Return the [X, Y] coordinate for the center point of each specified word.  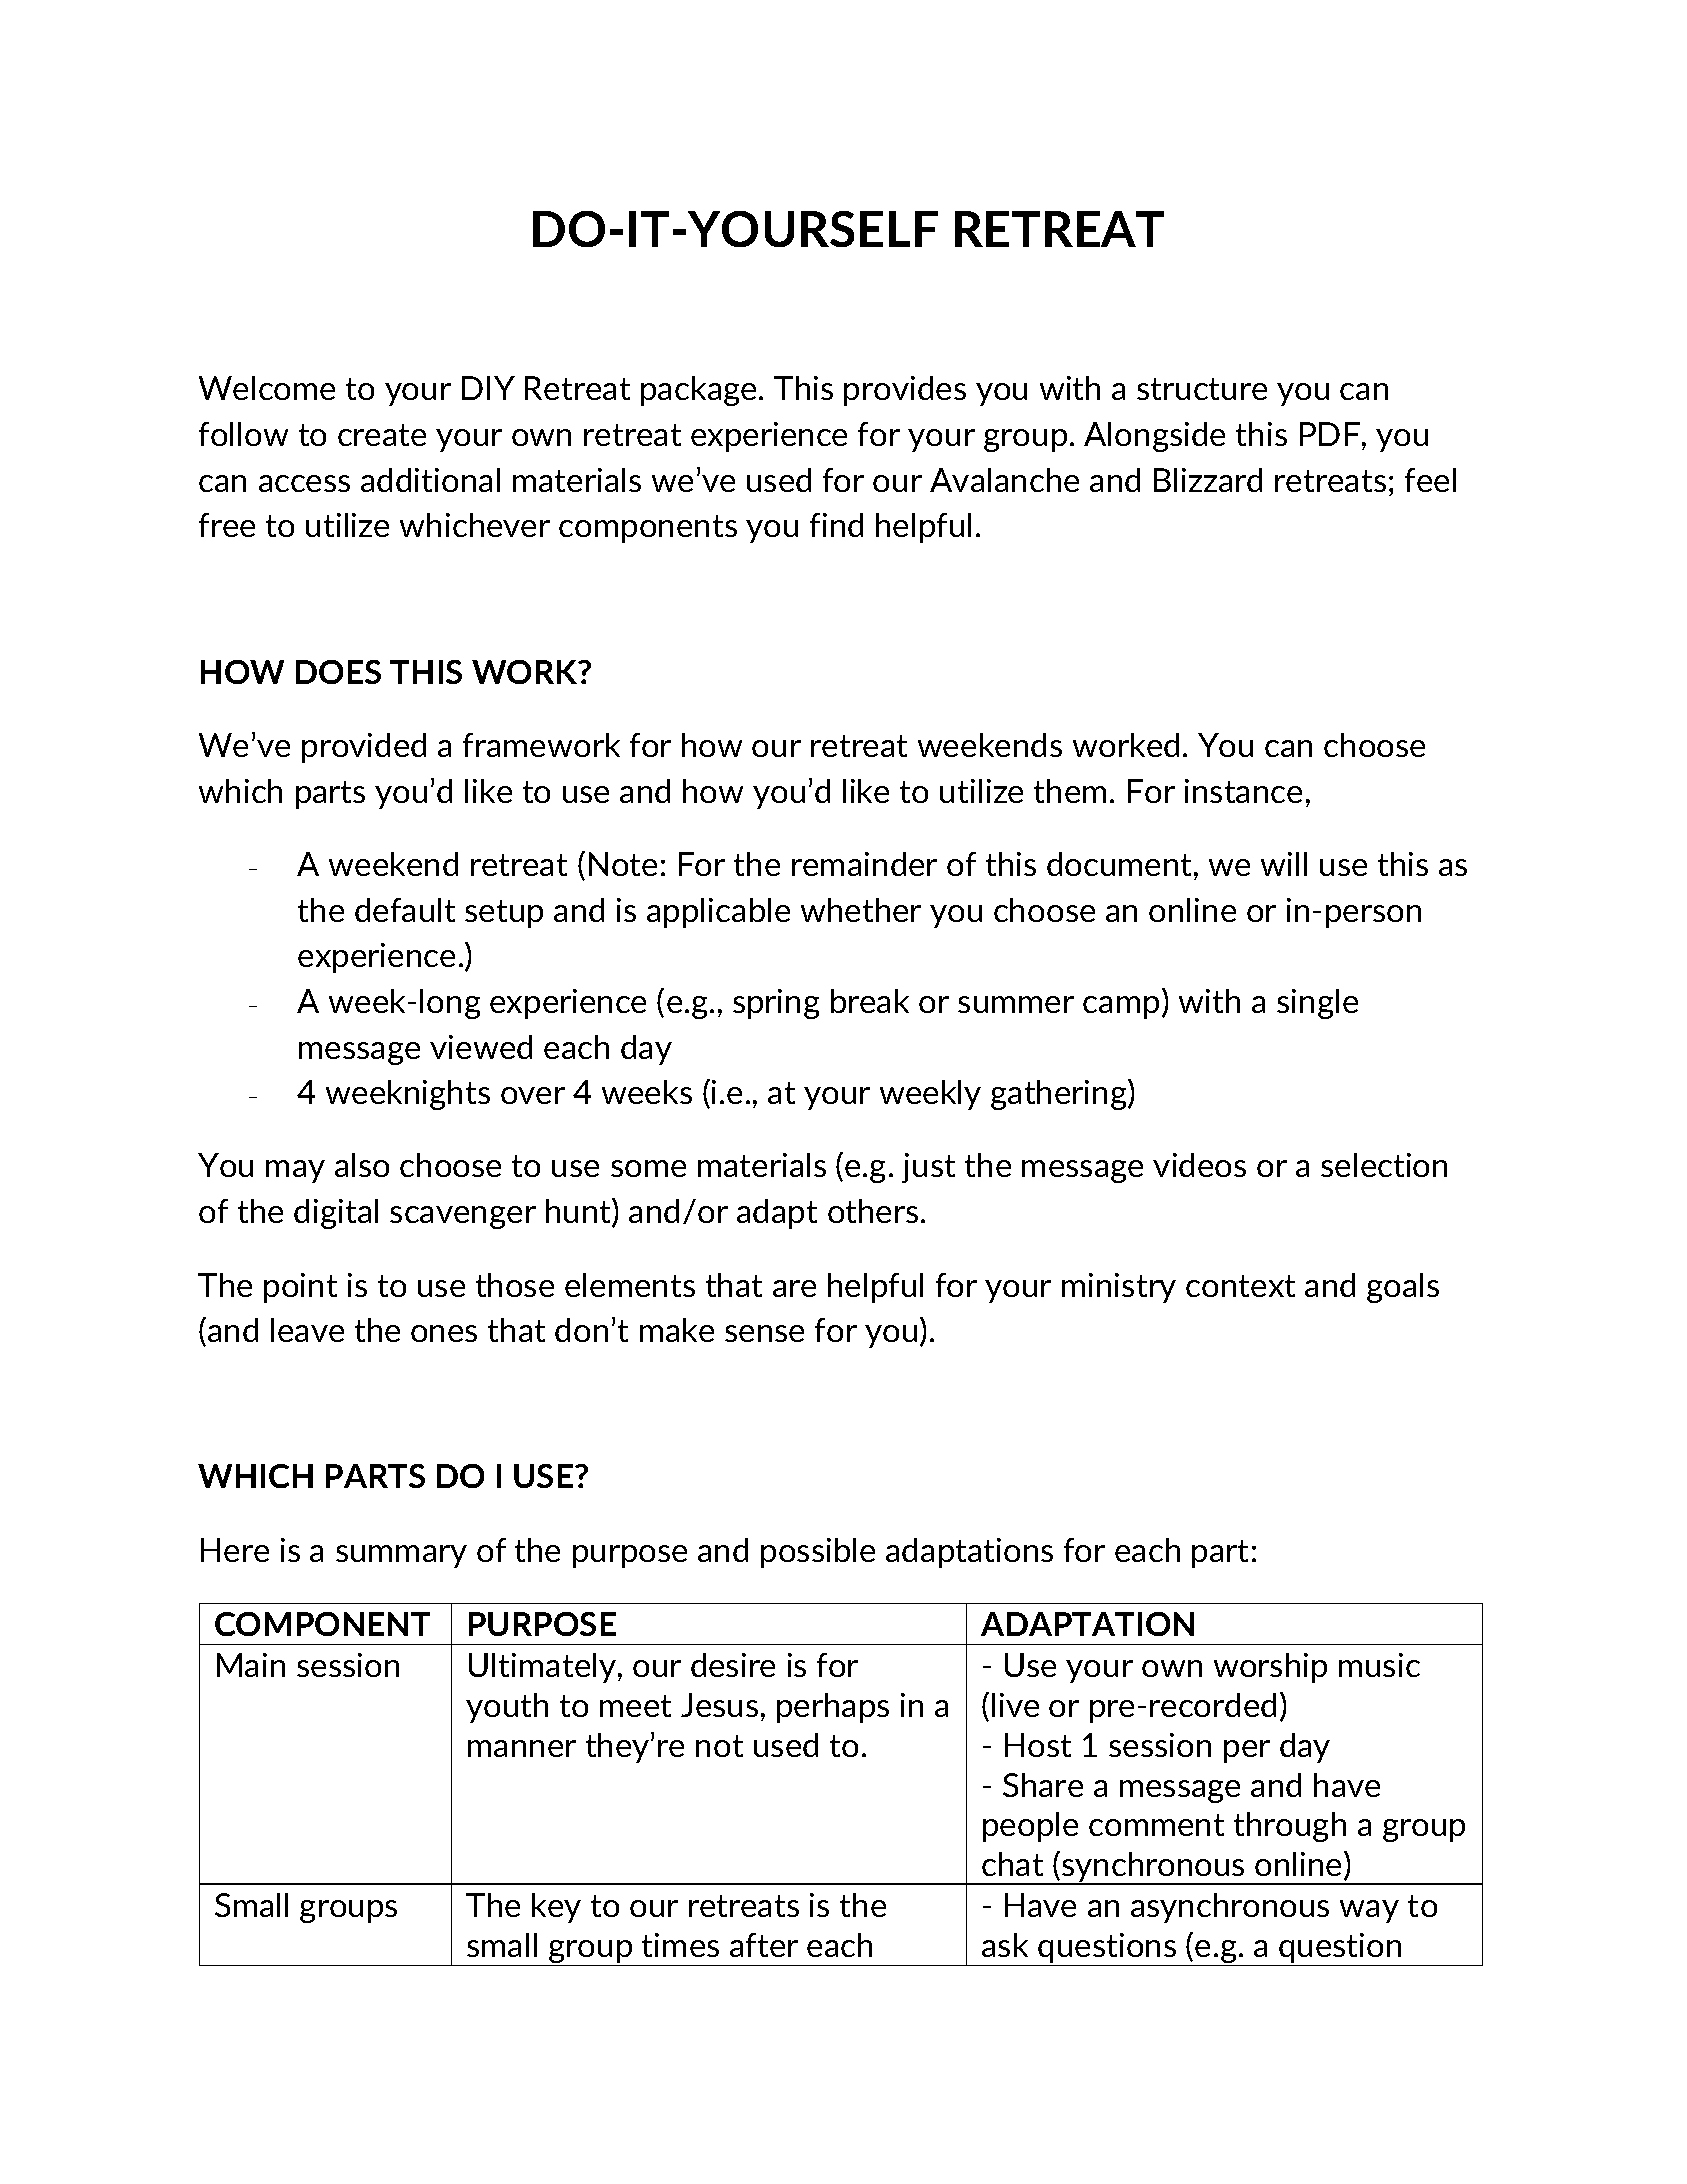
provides [905, 391]
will [1284, 864]
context [1240, 1286]
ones [444, 1333]
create [382, 435]
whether [861, 910]
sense [764, 1333]
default [405, 910]
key [556, 1908]
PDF [1330, 434]
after [764, 1945]
